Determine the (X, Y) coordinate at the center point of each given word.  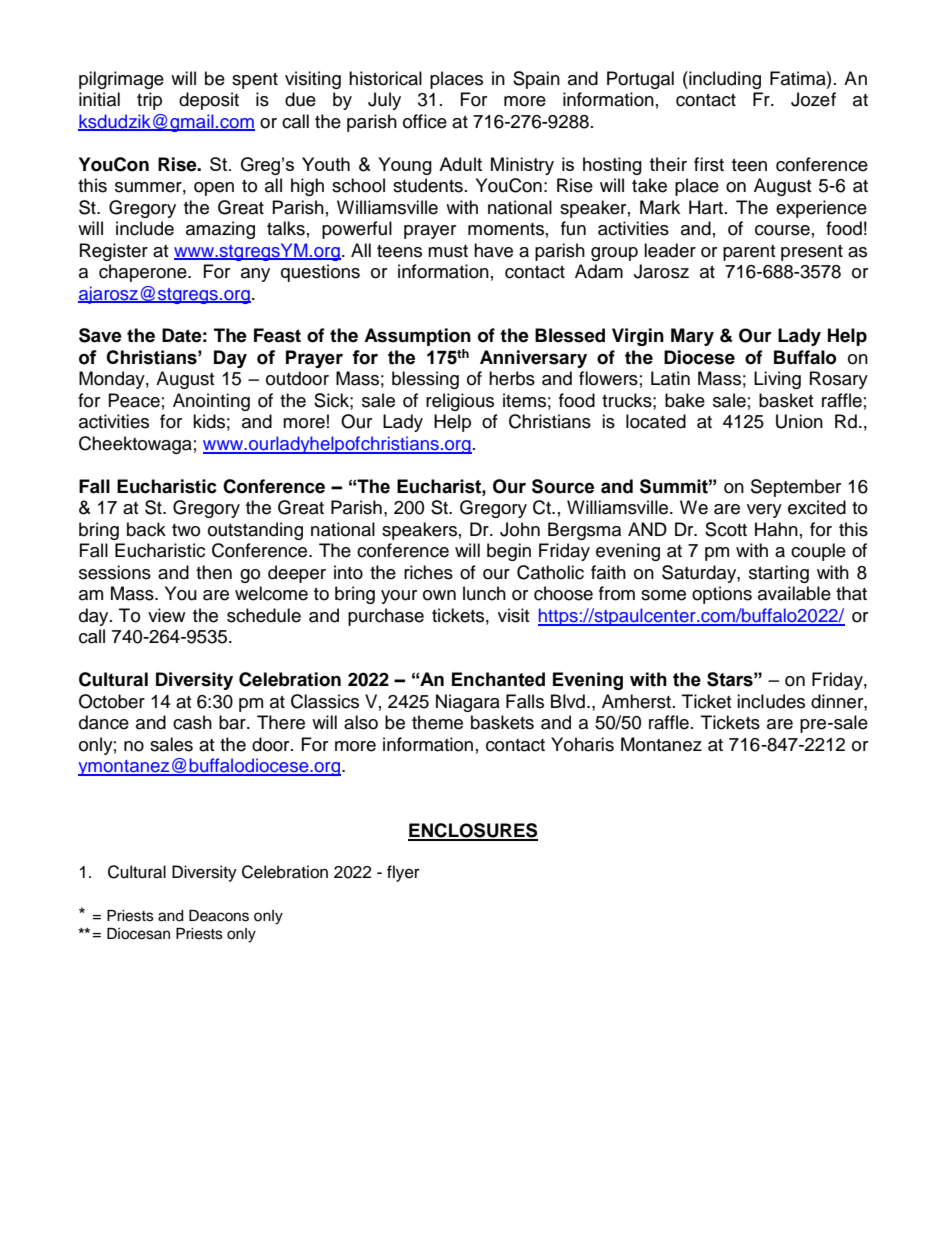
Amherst (636, 701)
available (794, 593)
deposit (209, 101)
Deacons (219, 916)
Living (777, 380)
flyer (403, 873)
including (724, 80)
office (425, 121)
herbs (512, 378)
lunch (484, 593)
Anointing (211, 402)
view (166, 615)
